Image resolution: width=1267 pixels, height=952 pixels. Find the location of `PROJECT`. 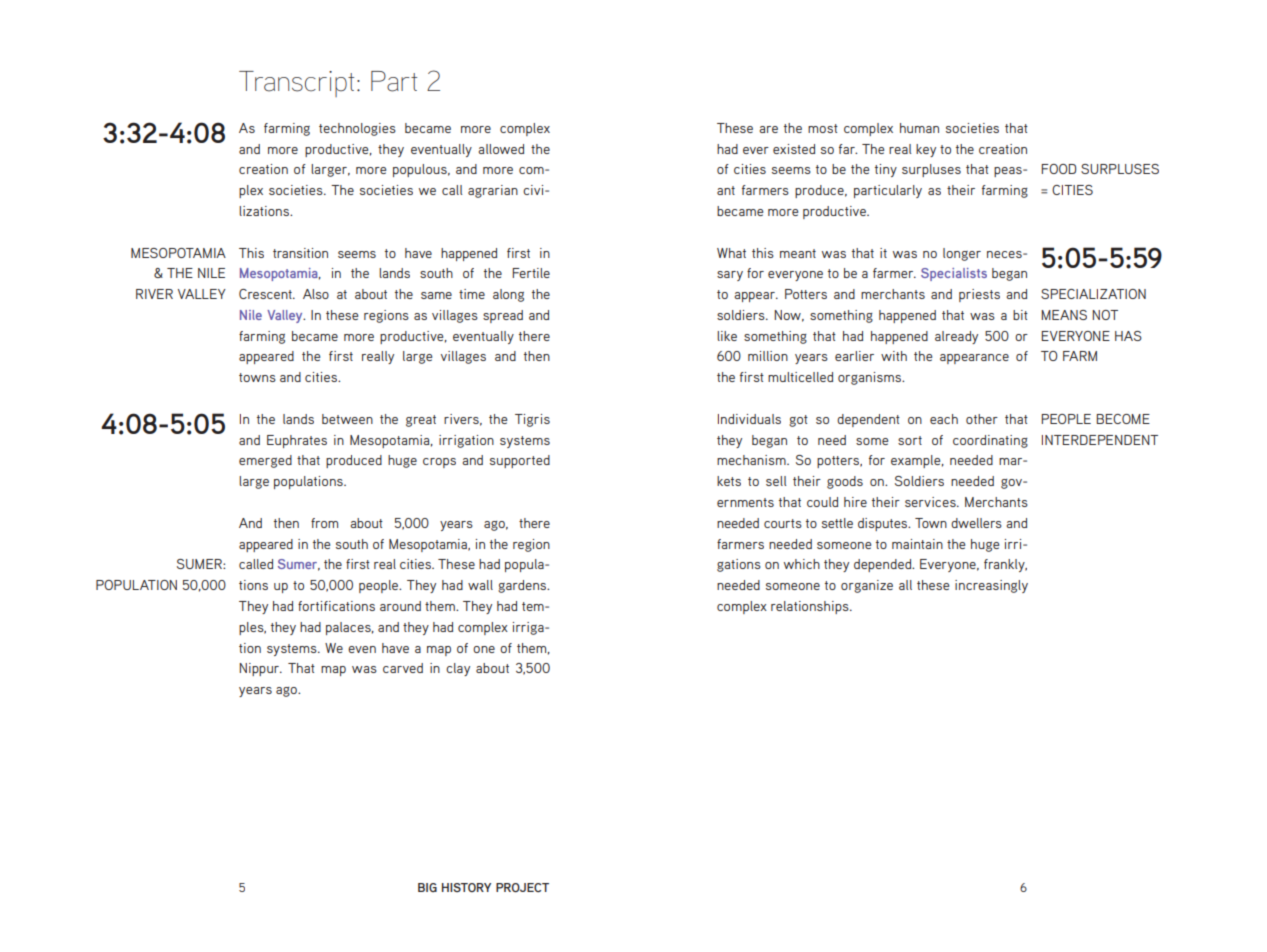

PROJECT is located at coordinates (522, 887).
